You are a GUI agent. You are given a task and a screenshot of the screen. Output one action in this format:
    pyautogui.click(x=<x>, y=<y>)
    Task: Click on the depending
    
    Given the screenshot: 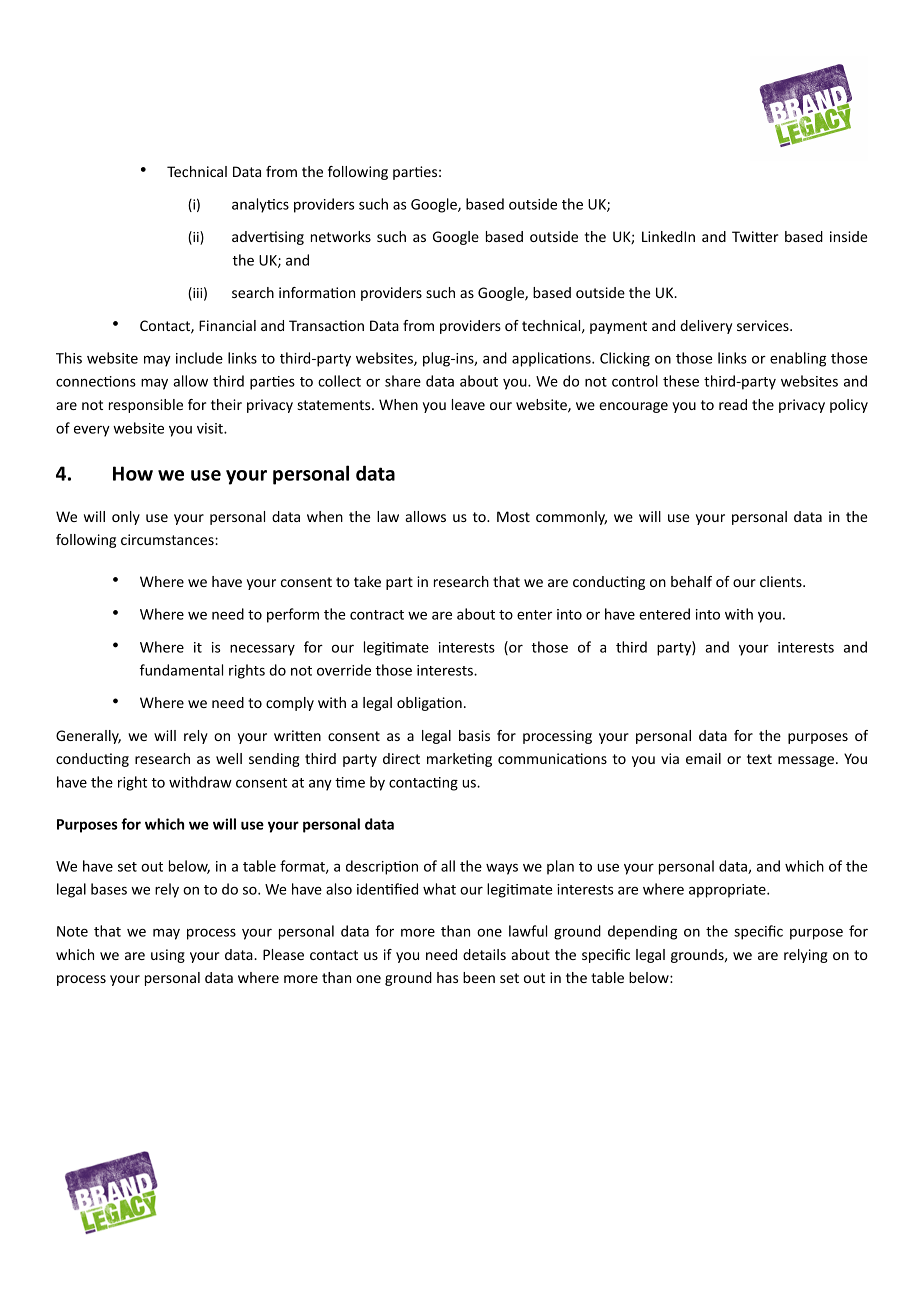 What is the action you would take?
    pyautogui.click(x=642, y=932)
